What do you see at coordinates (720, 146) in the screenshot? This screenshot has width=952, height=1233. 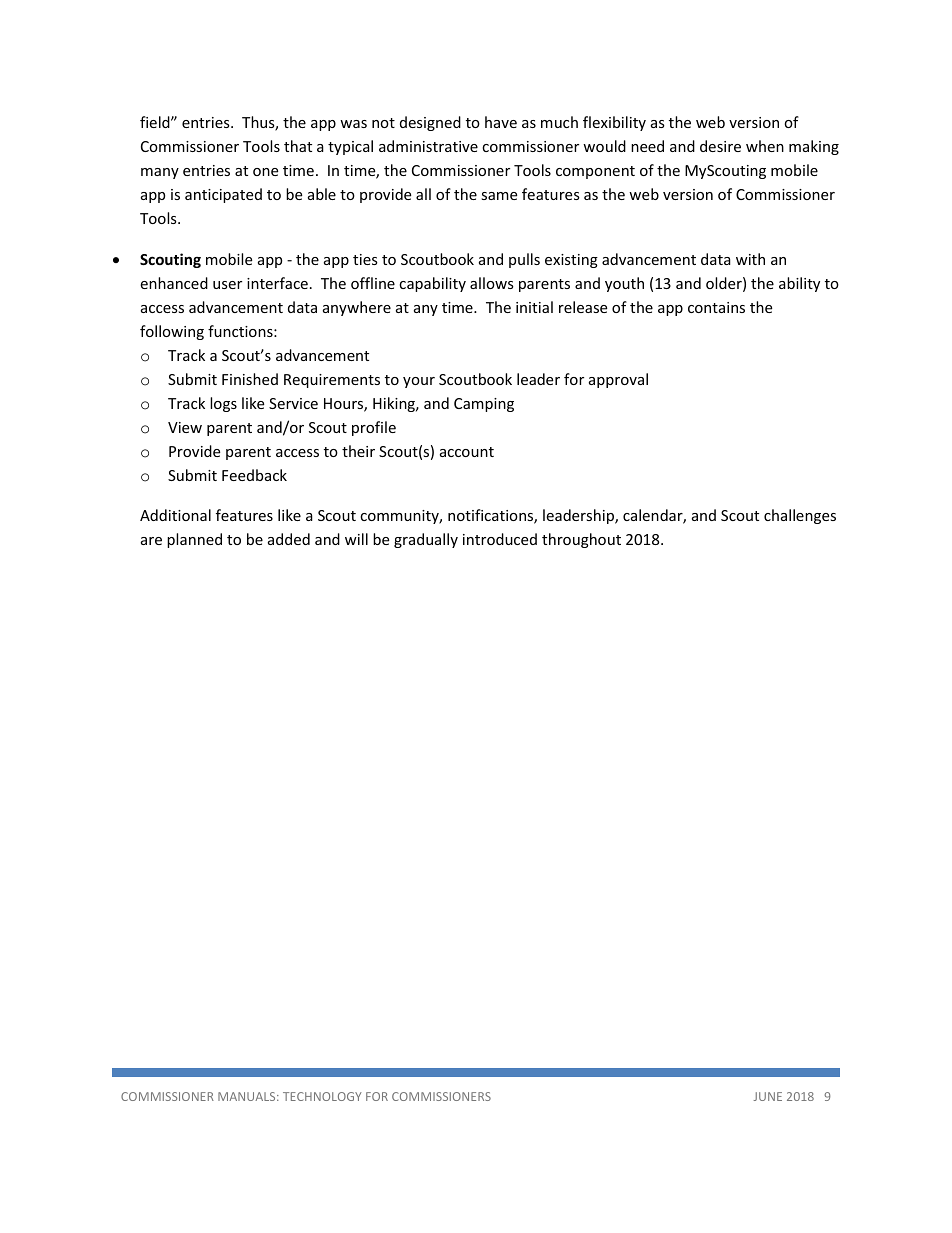 I see `desire` at bounding box center [720, 146].
